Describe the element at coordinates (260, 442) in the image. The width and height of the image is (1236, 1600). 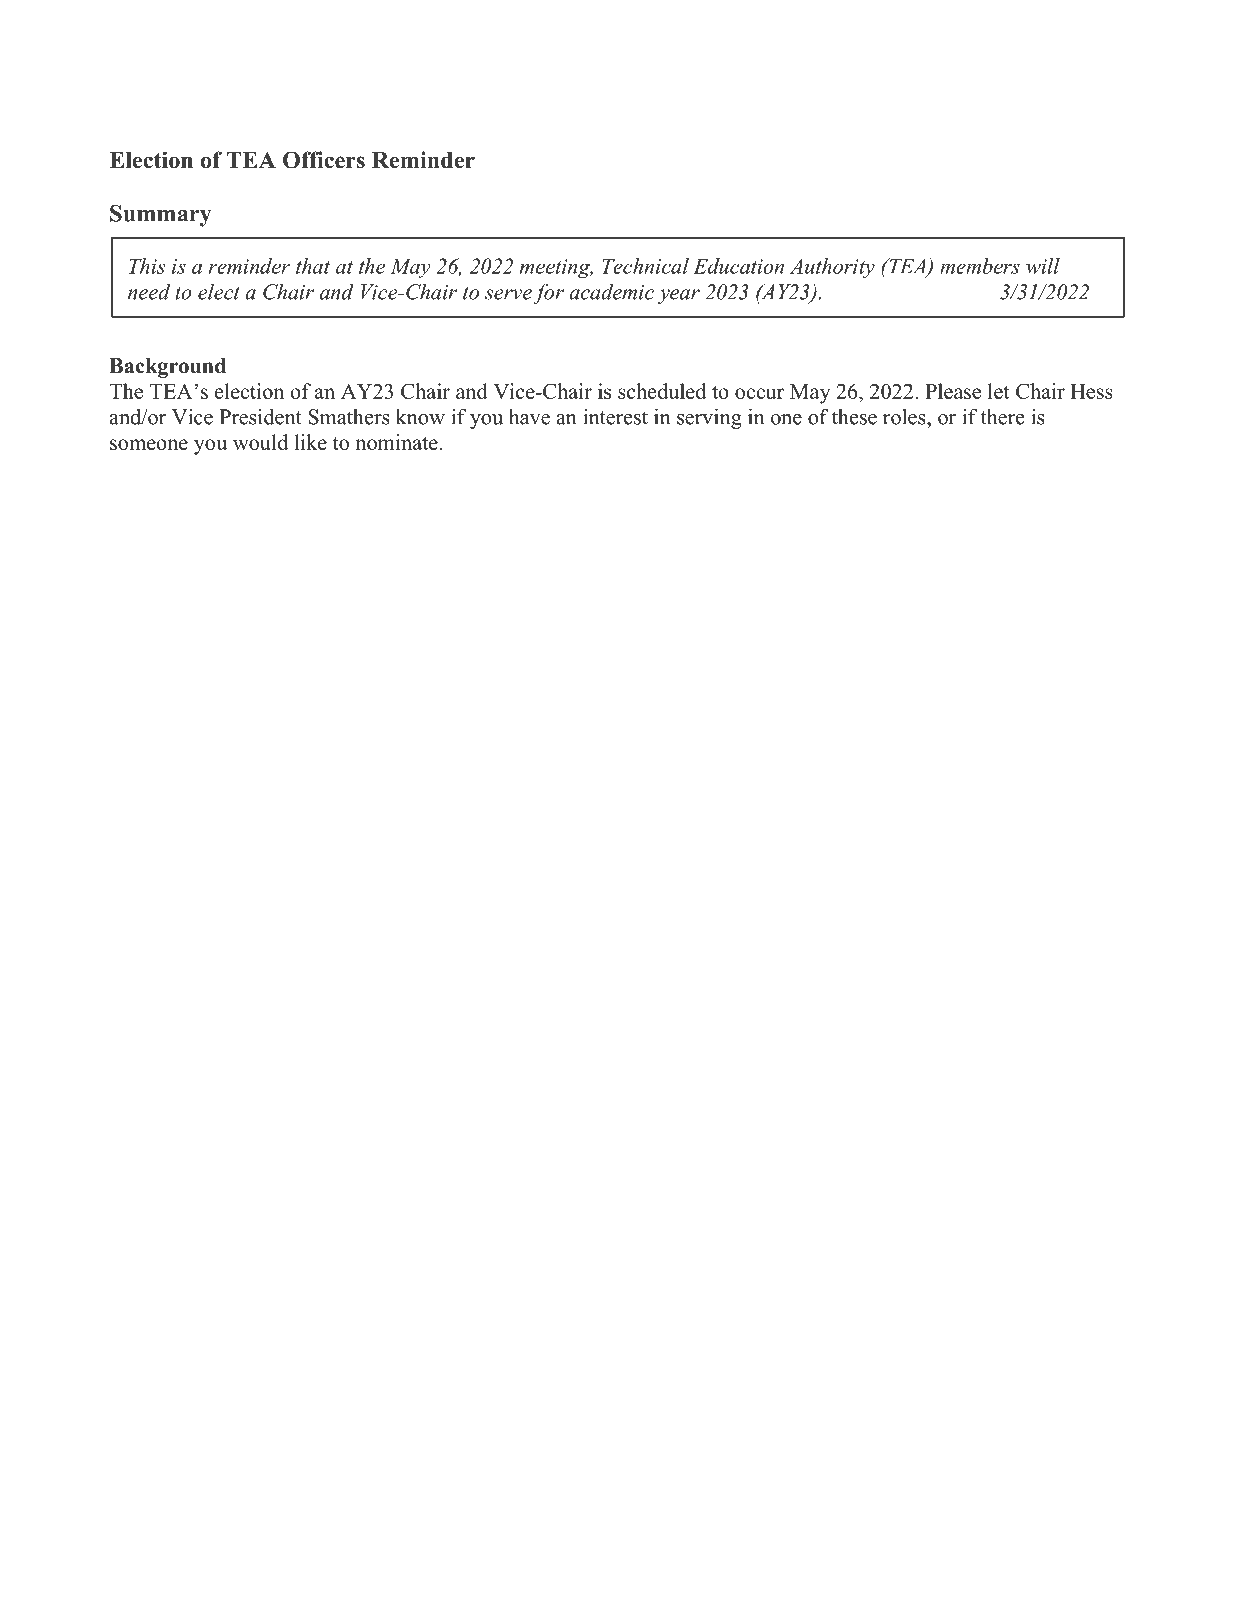
I see `would` at that location.
